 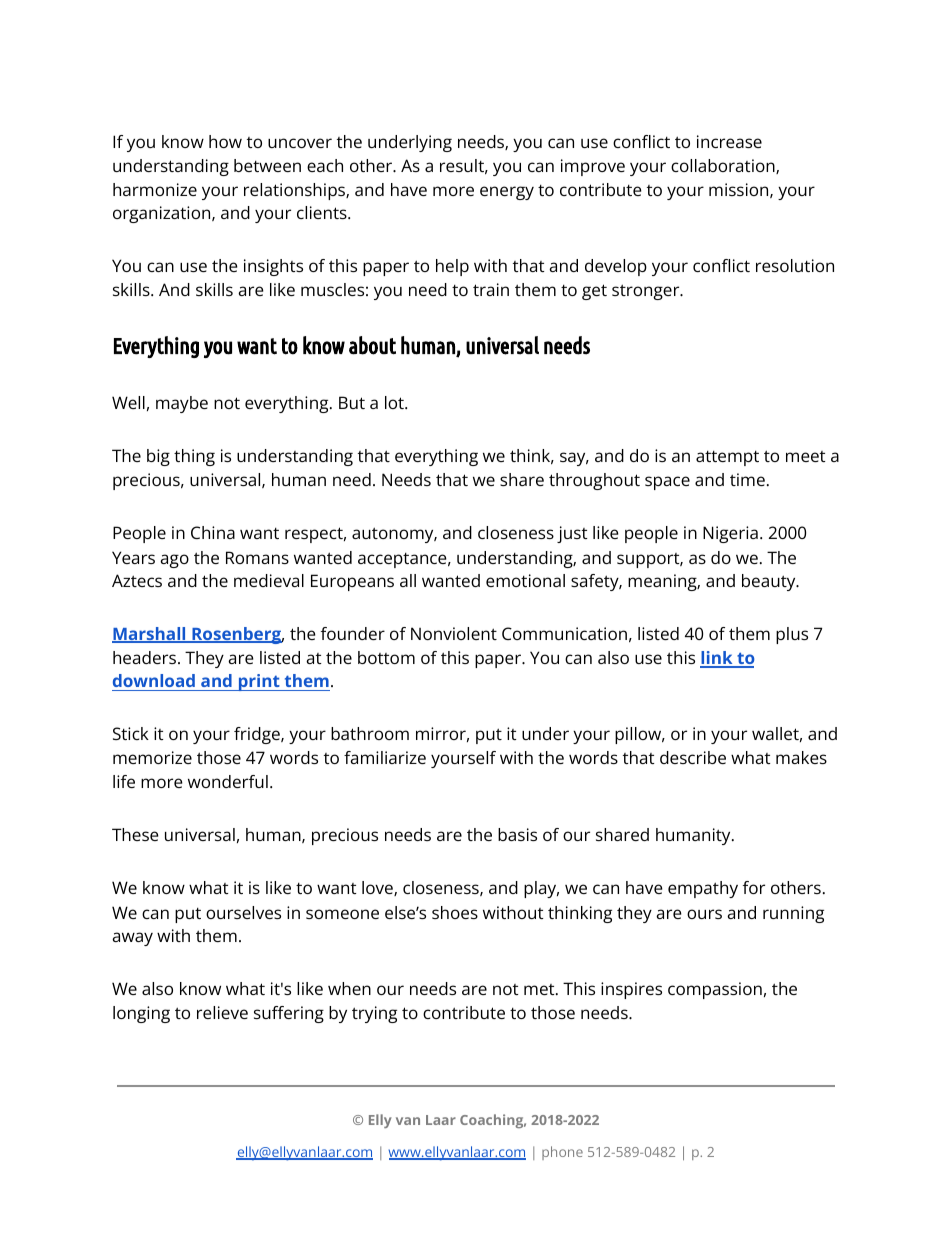 What do you see at coordinates (507, 193) in the screenshot?
I see `energy` at bounding box center [507, 193].
